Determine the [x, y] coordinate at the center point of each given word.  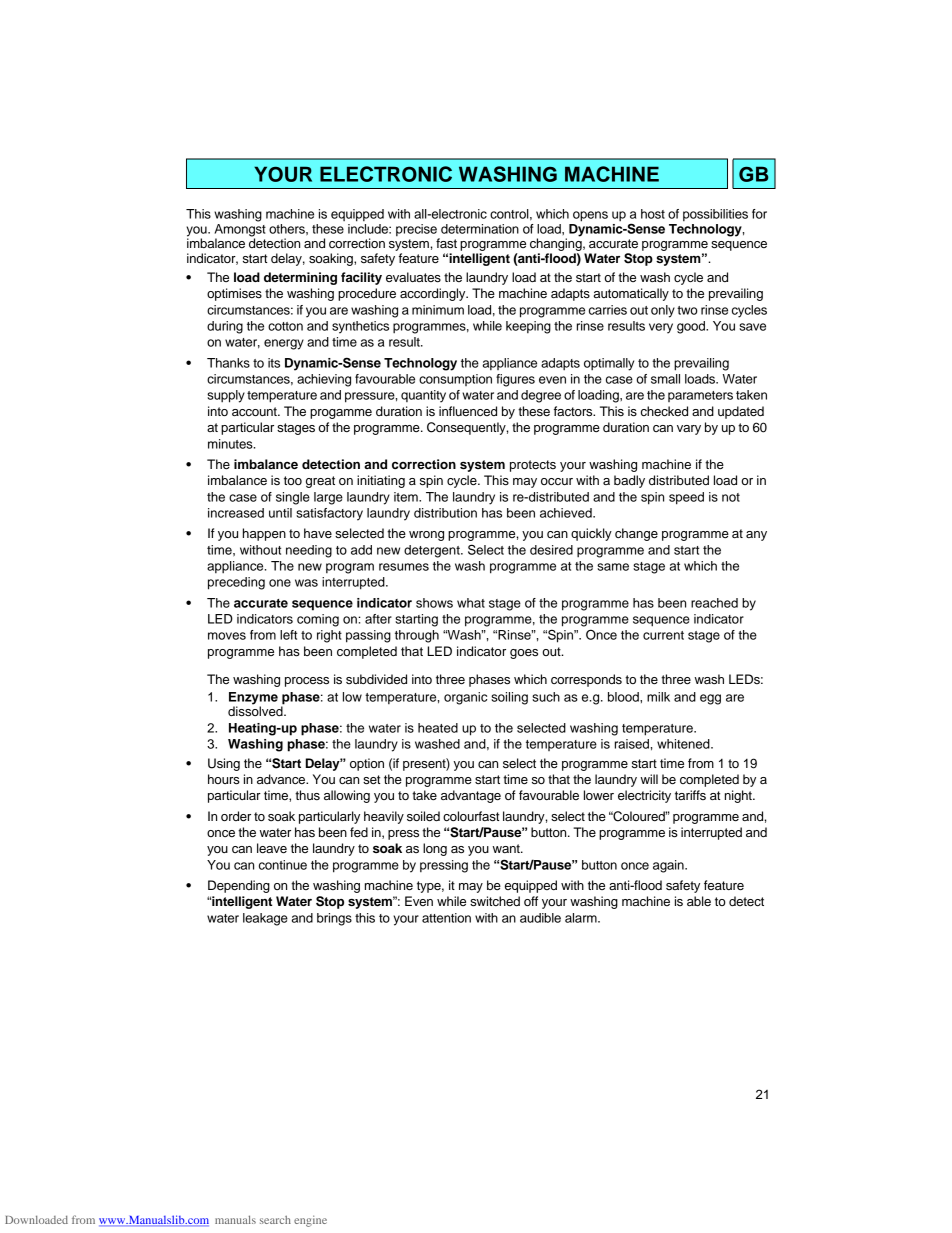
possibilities [715, 215]
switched [495, 901]
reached [714, 603]
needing [309, 551]
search [275, 1220]
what [471, 603]
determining [300, 278]
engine [310, 1221]
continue [283, 865]
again [669, 866]
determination [480, 229]
